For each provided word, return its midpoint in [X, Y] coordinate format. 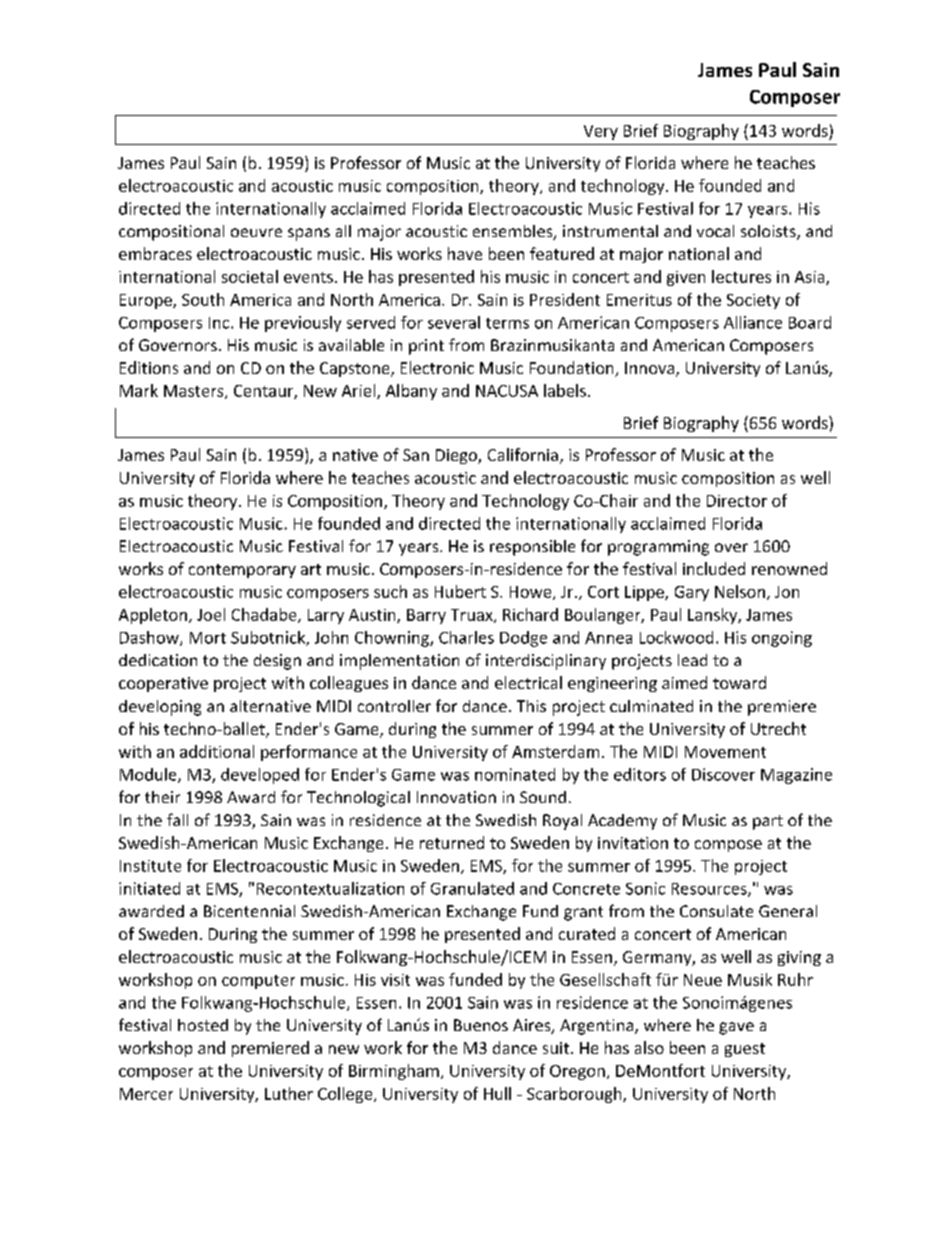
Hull [497, 1093]
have [465, 253]
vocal [715, 231]
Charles [466, 637]
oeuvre [256, 232]
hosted [203, 1025]
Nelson [740, 591]
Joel [211, 614]
